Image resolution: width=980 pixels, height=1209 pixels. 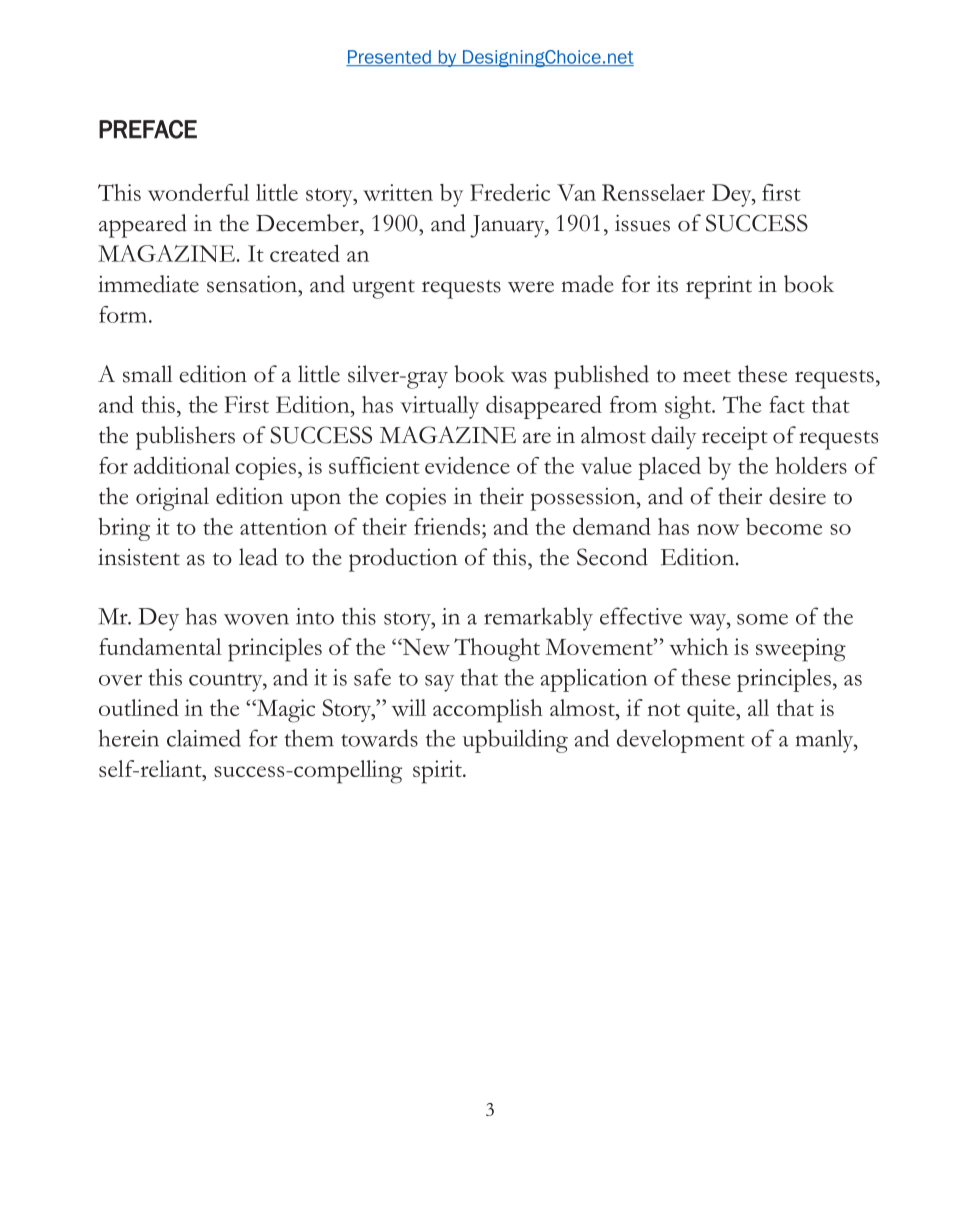 I want to click on Van, so click(x=576, y=192).
